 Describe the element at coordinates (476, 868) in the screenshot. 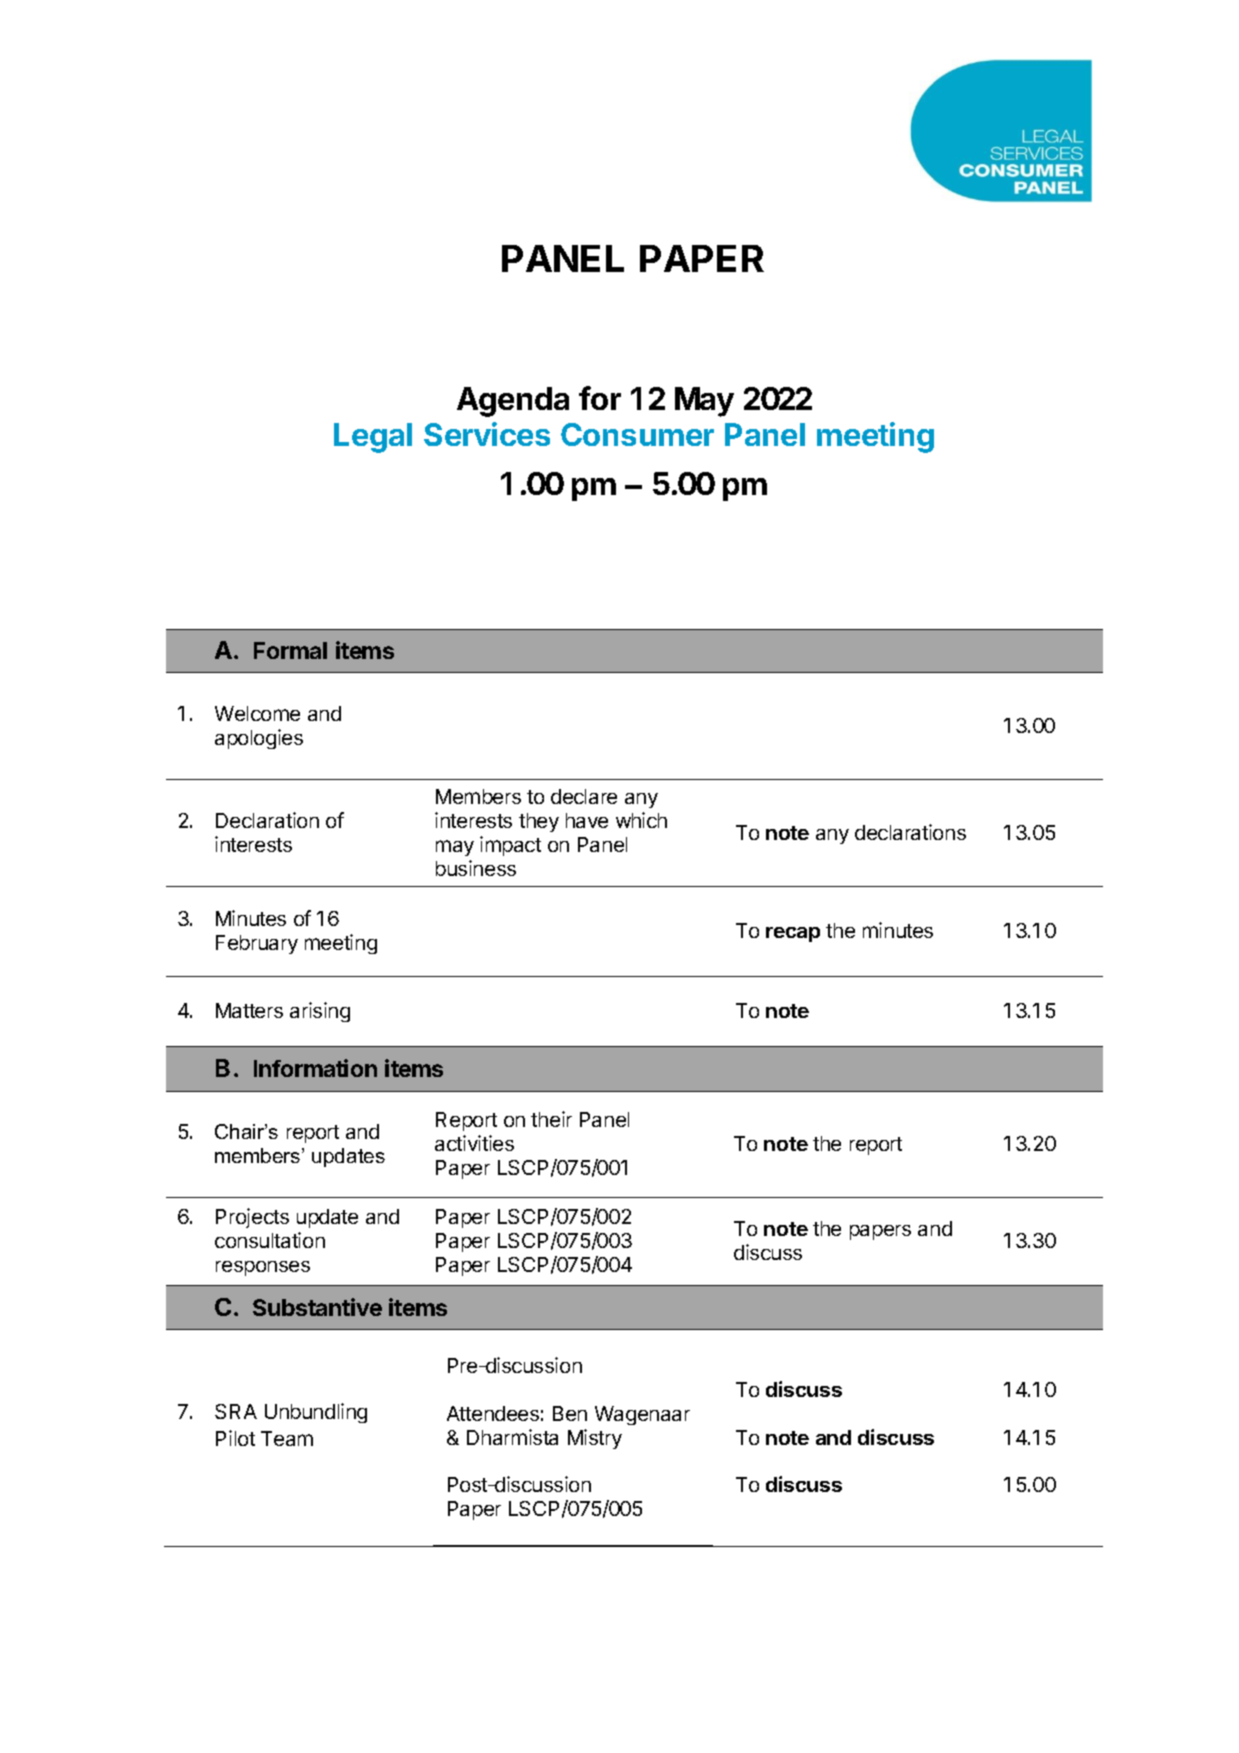

I see `business` at that location.
